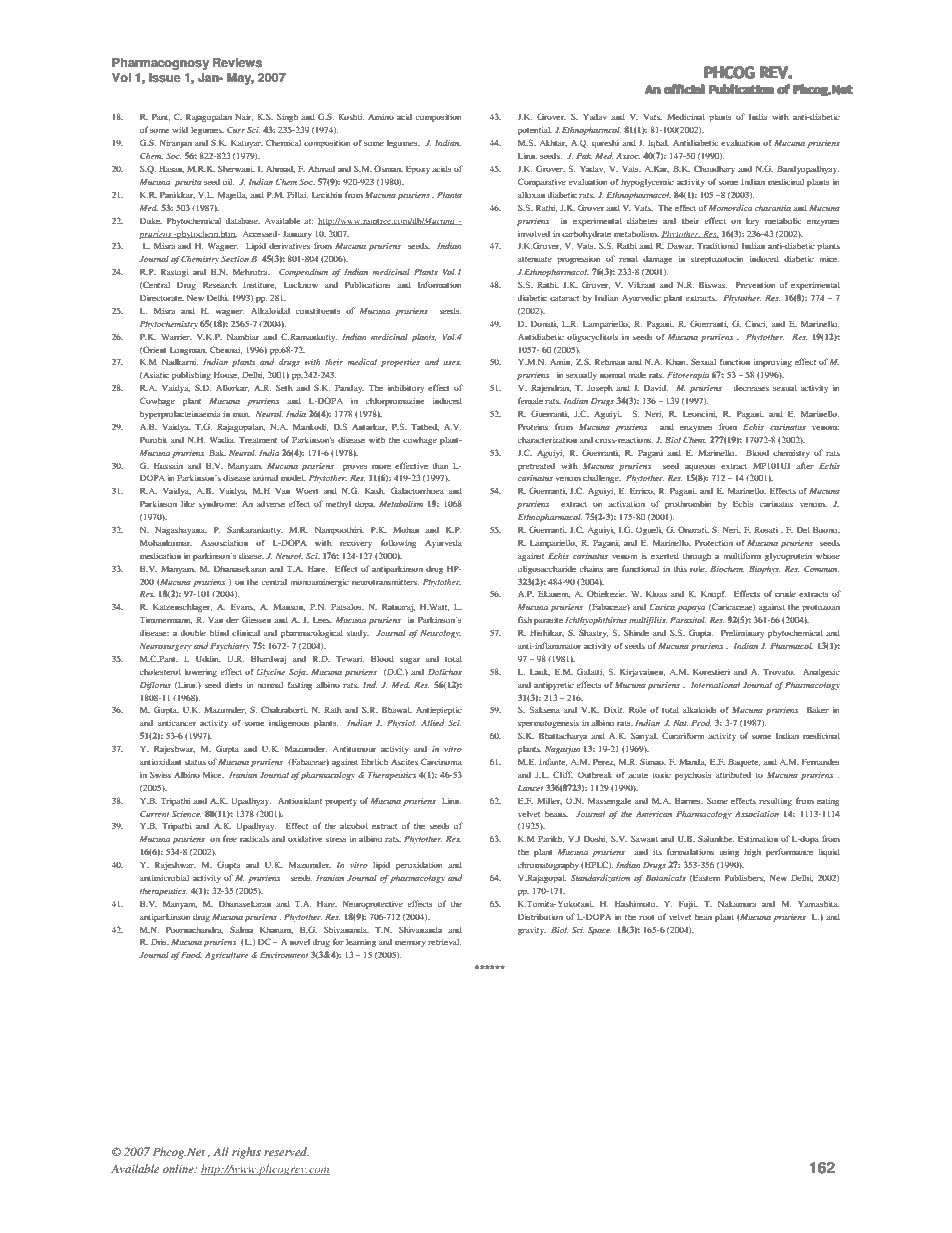  Describe the element at coordinates (684, 89) in the screenshot. I see `official` at that location.
